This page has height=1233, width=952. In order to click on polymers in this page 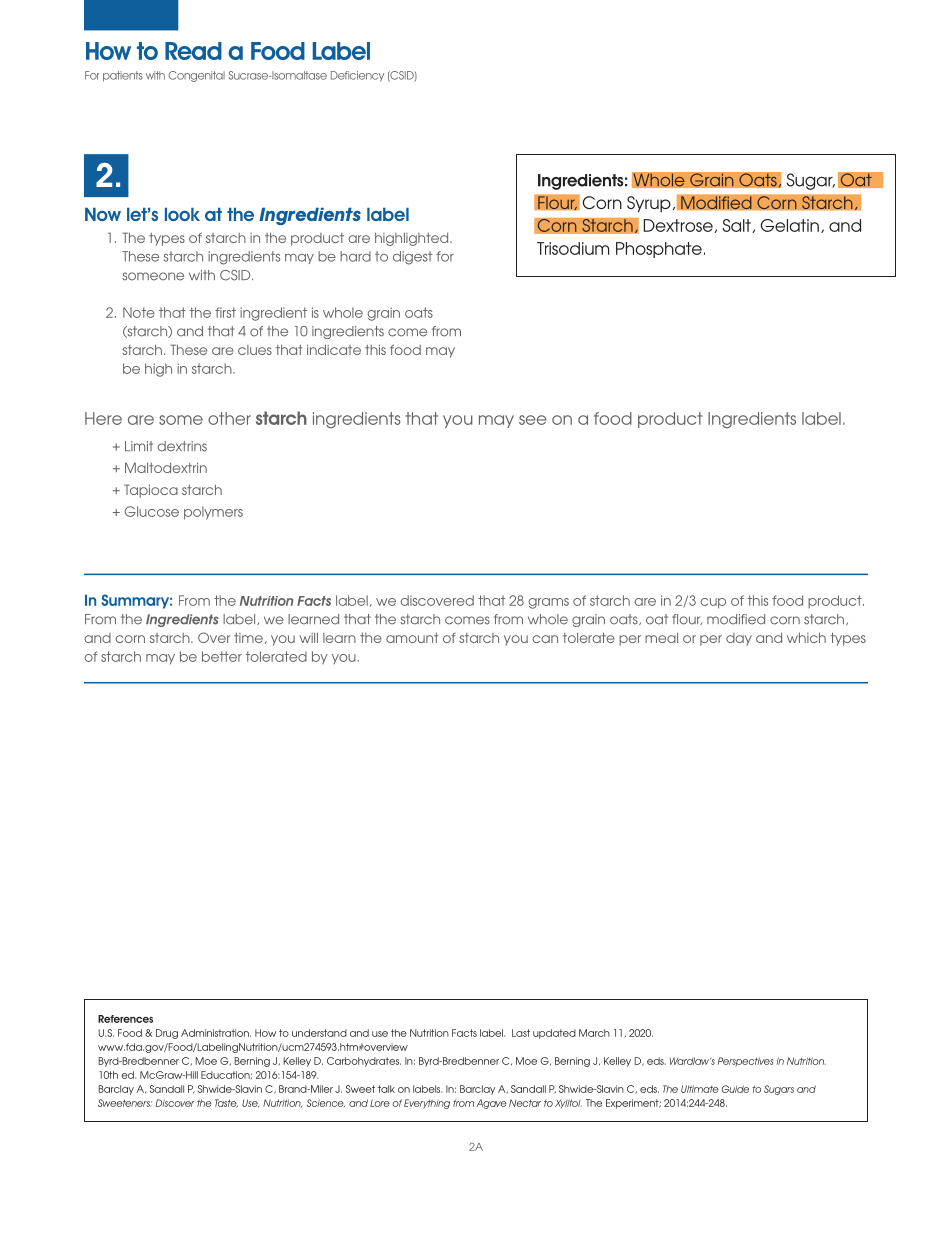, I will do `click(213, 513)`.
